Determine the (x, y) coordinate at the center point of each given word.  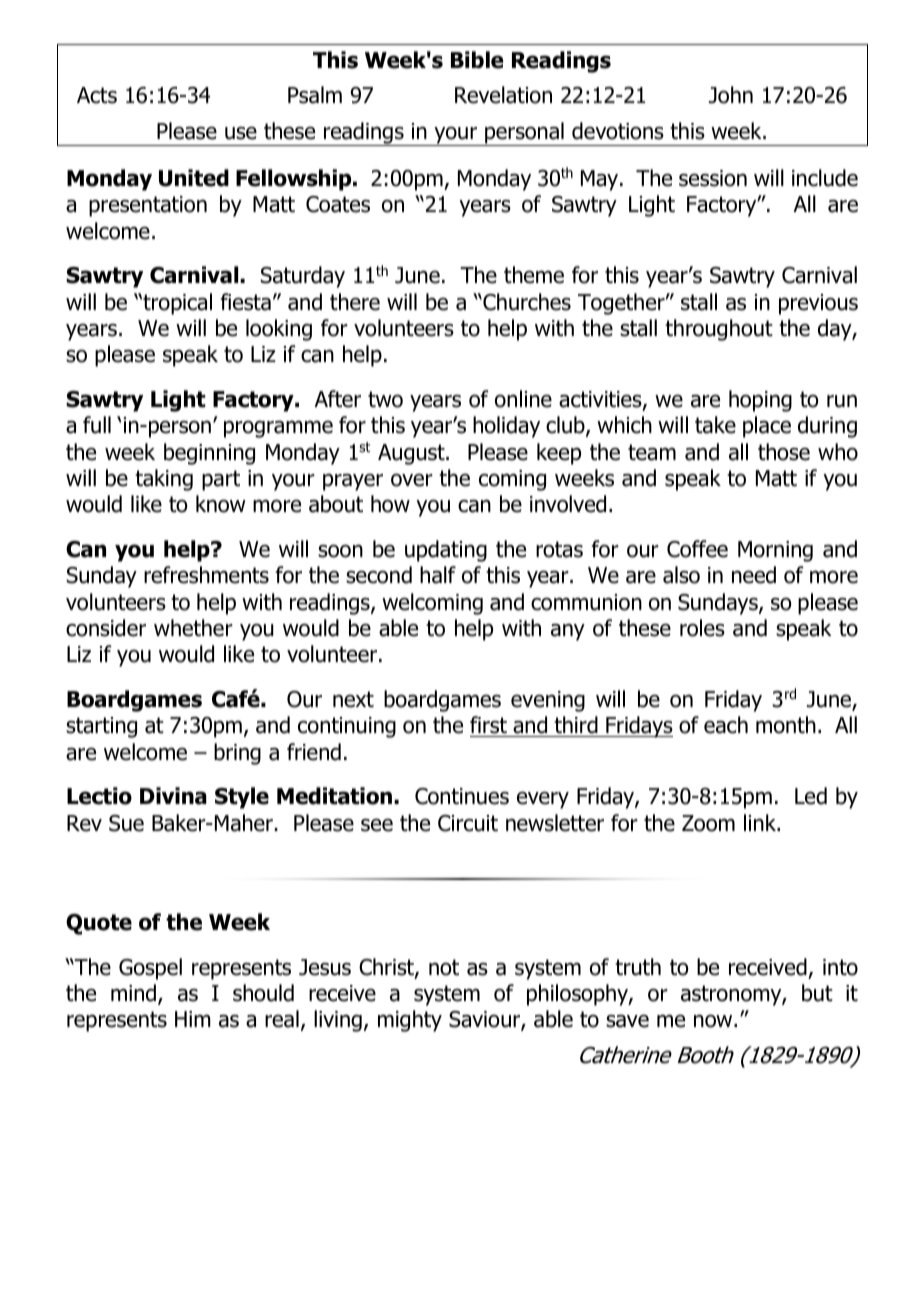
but (817, 993)
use (241, 133)
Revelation (503, 95)
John (731, 95)
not (444, 967)
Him (193, 1019)
